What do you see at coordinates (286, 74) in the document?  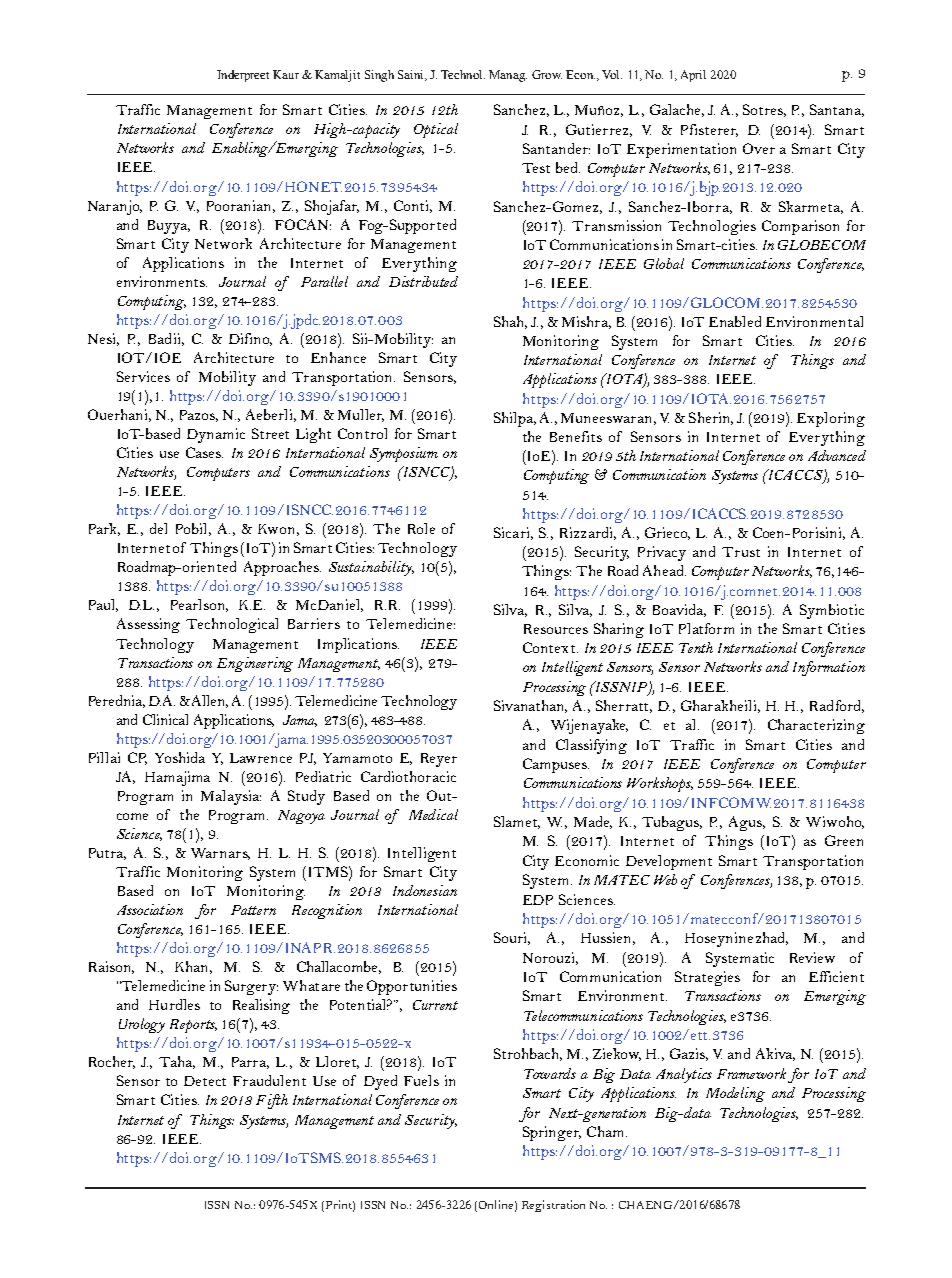 I see `Kaur` at bounding box center [286, 74].
